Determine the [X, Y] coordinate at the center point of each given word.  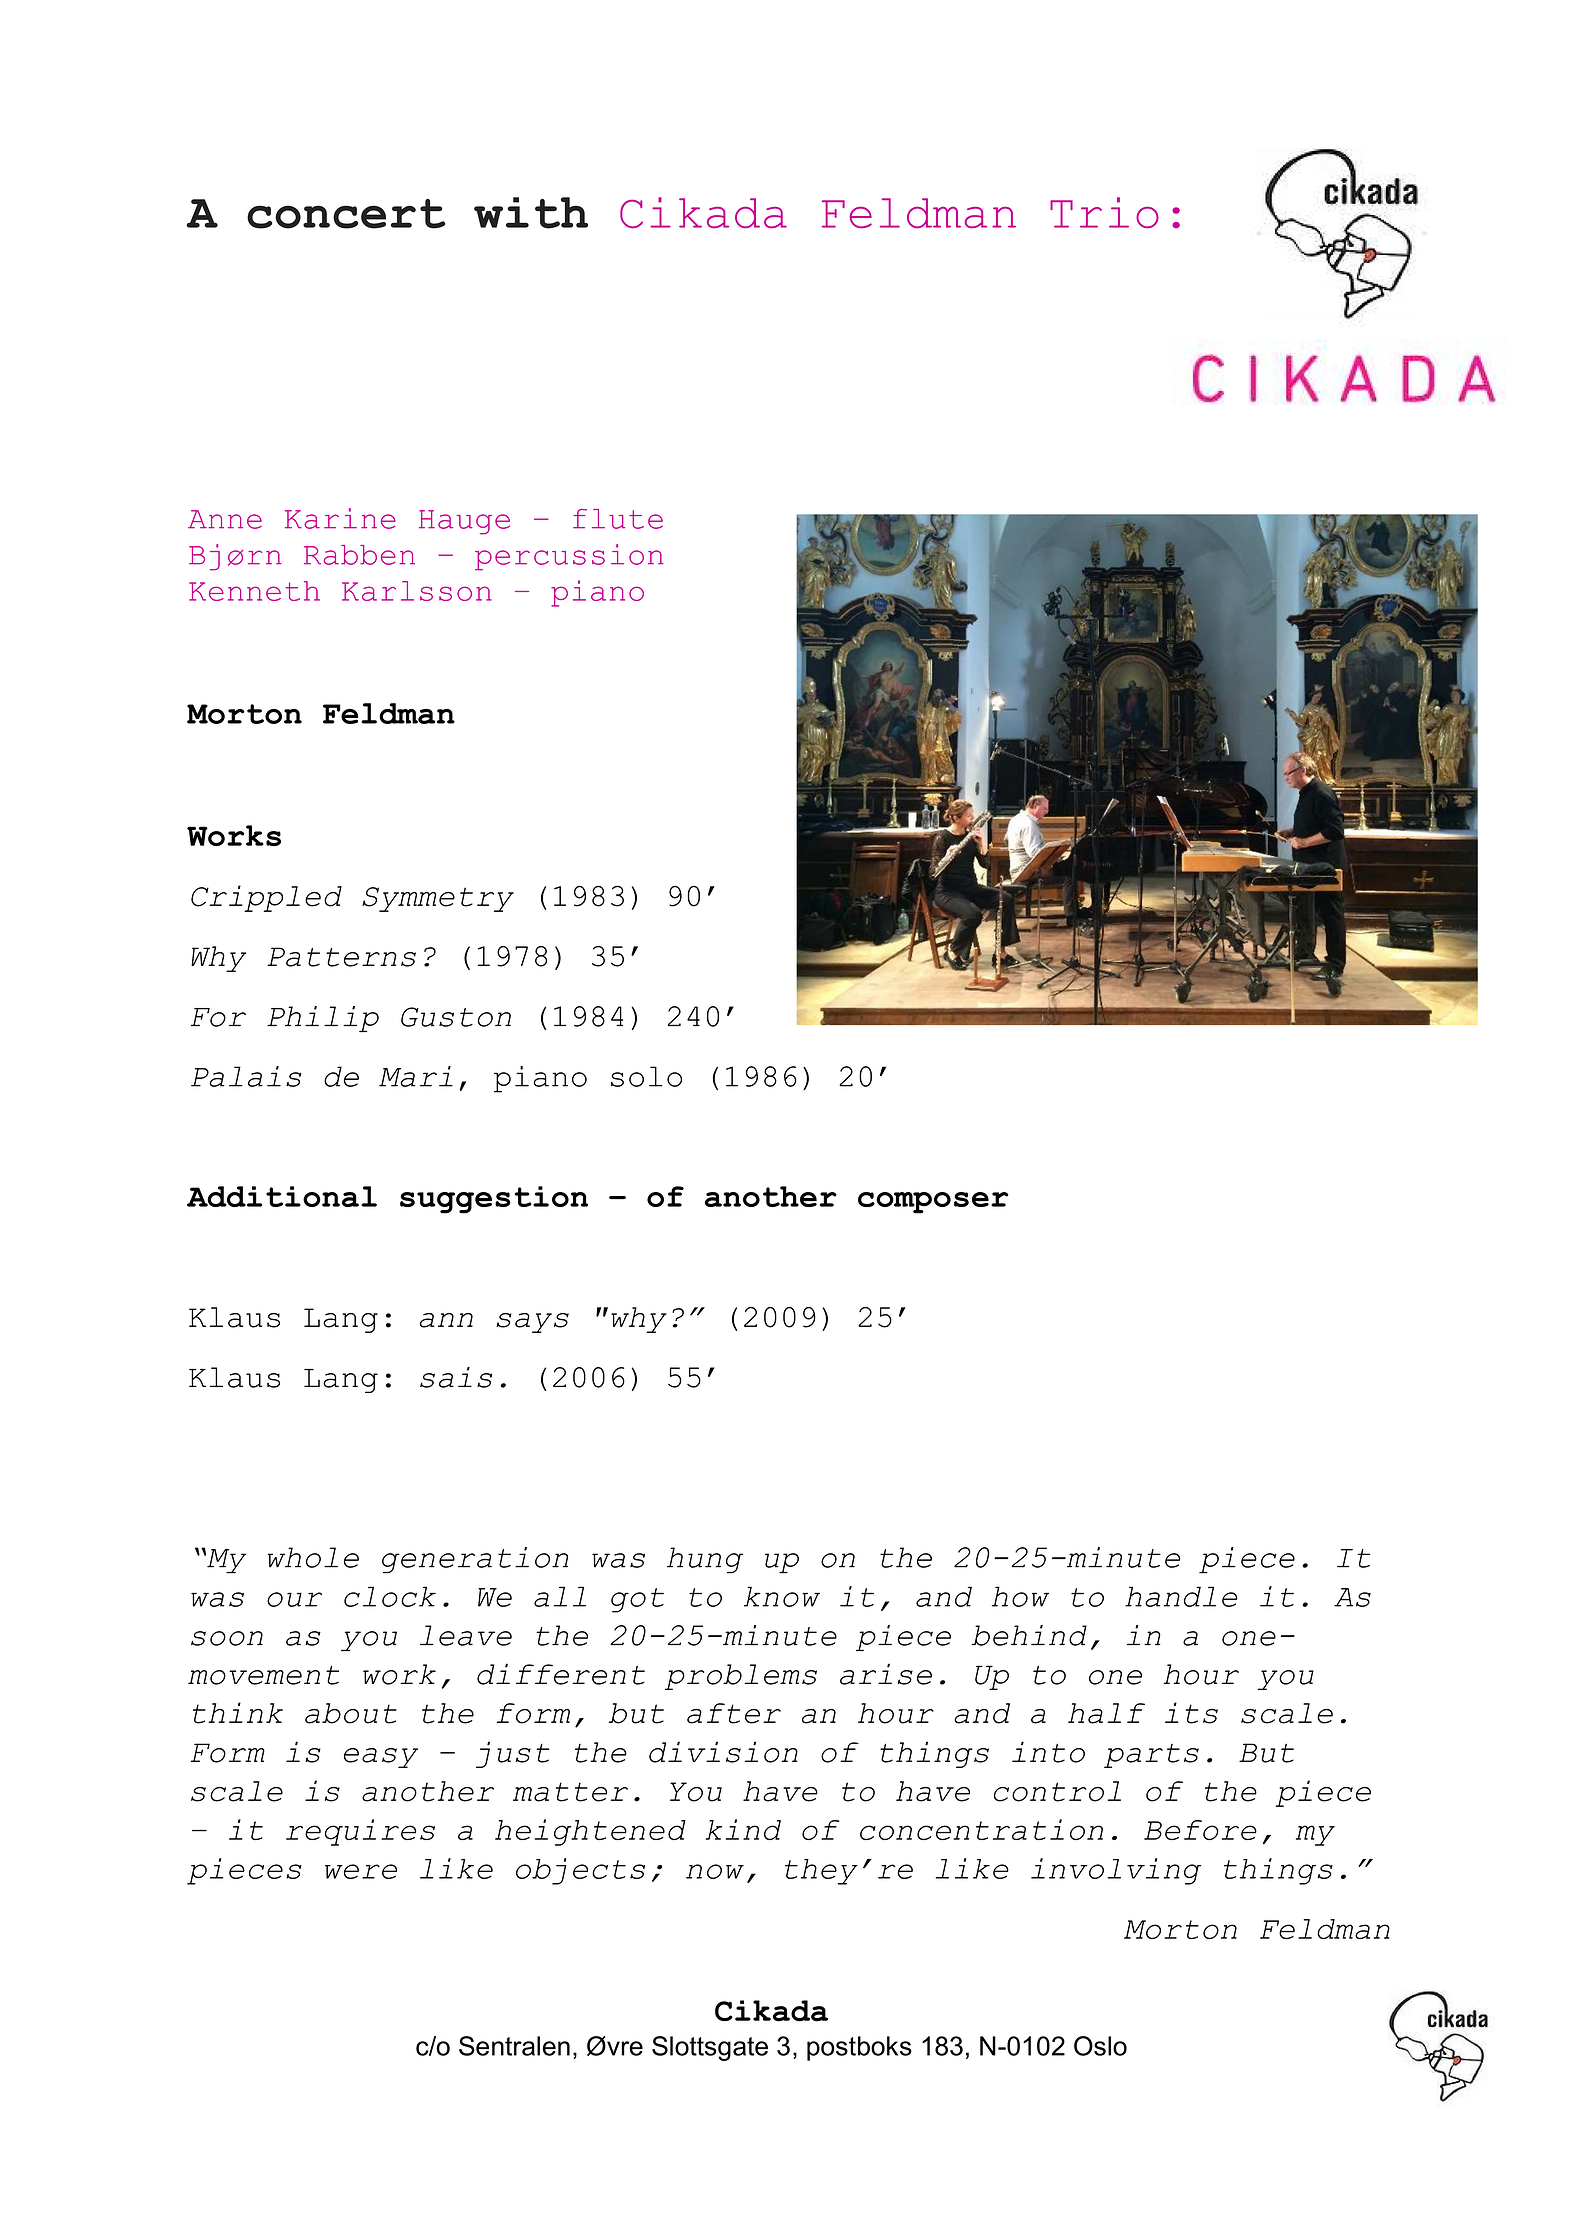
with [531, 213]
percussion [569, 557]
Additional [282, 1196]
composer [933, 1203]
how [1020, 1596]
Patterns [341, 957]
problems [741, 1677]
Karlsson [417, 591]
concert [346, 214]
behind [1029, 1635]
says [532, 1323]
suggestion [494, 1200]
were [361, 1871]
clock [390, 1596]
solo [646, 1076]
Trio [1104, 212]
